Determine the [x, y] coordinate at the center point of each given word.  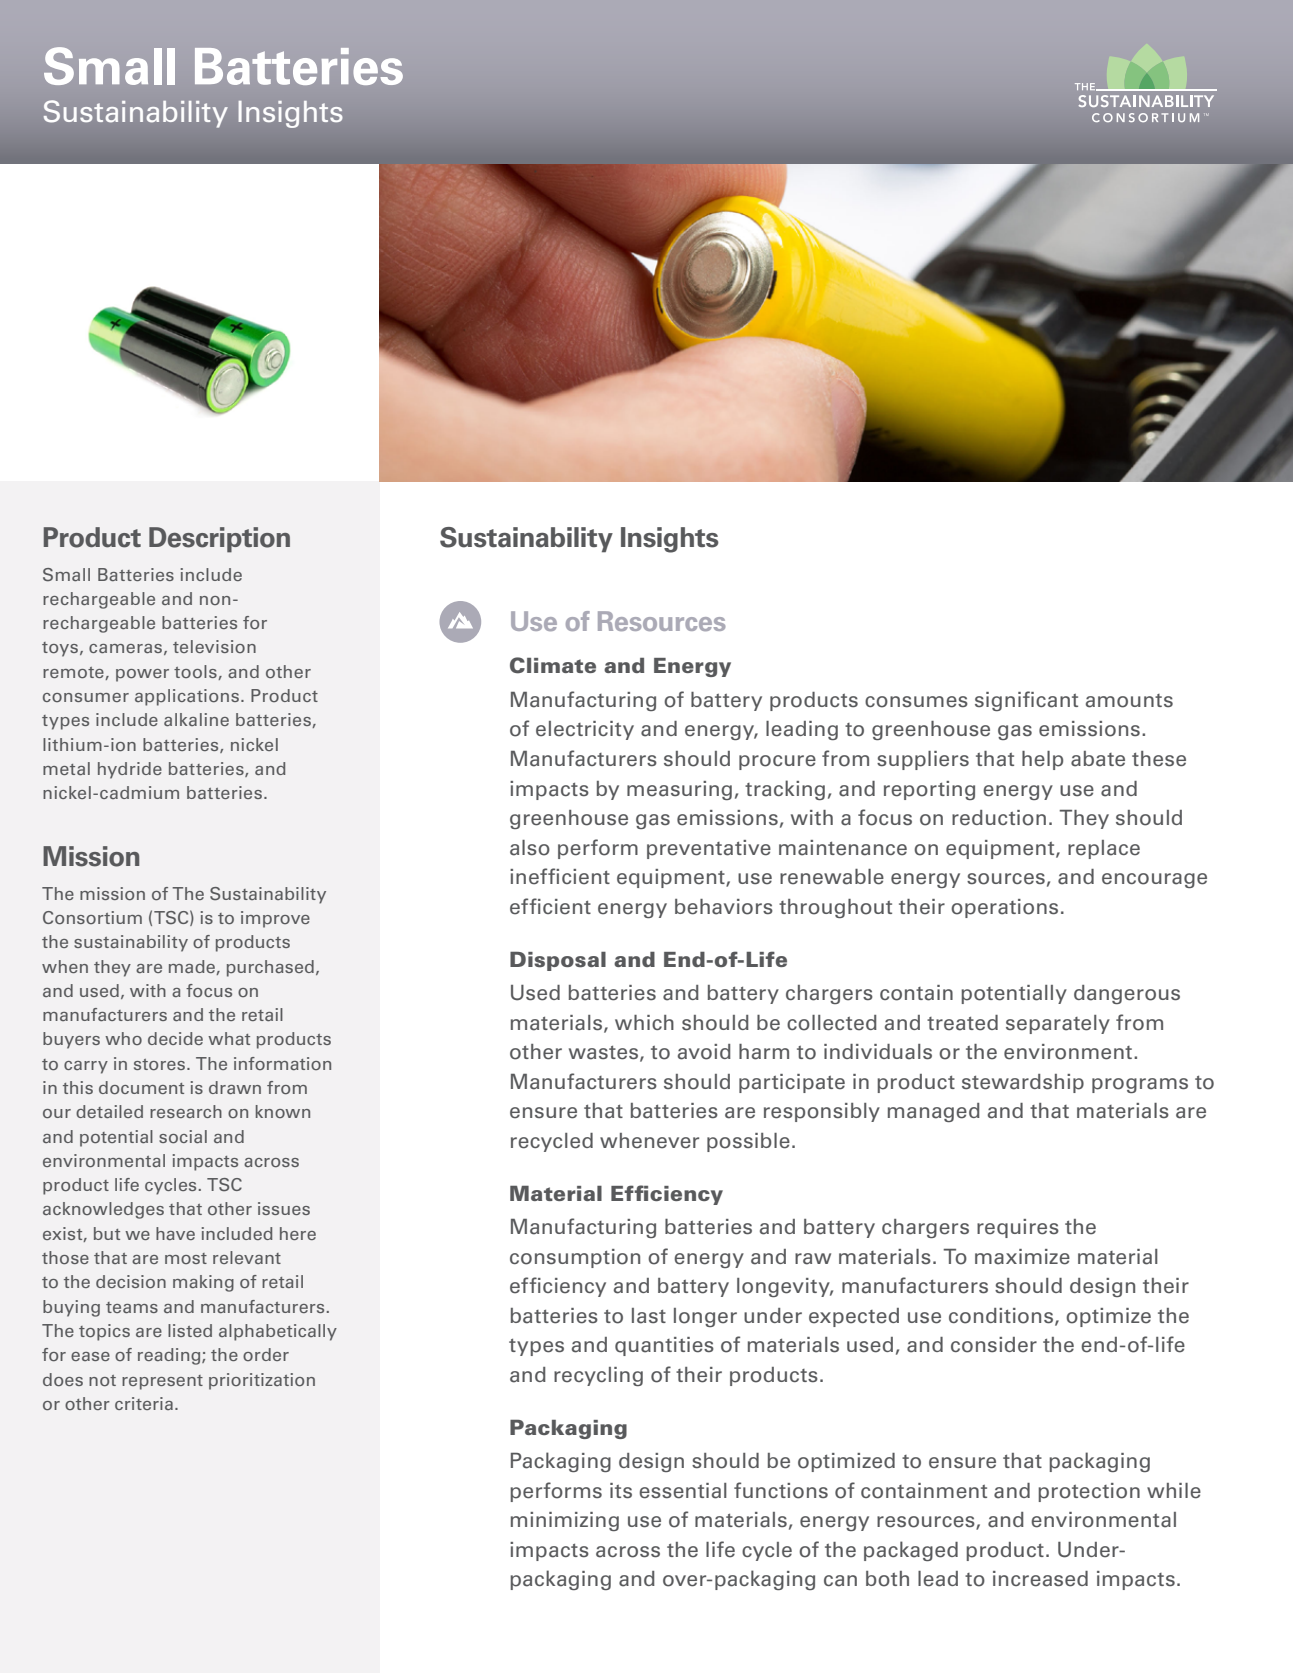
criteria [144, 1403]
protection [1089, 1492]
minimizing [565, 1521]
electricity [585, 730]
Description [219, 540]
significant [1026, 701]
